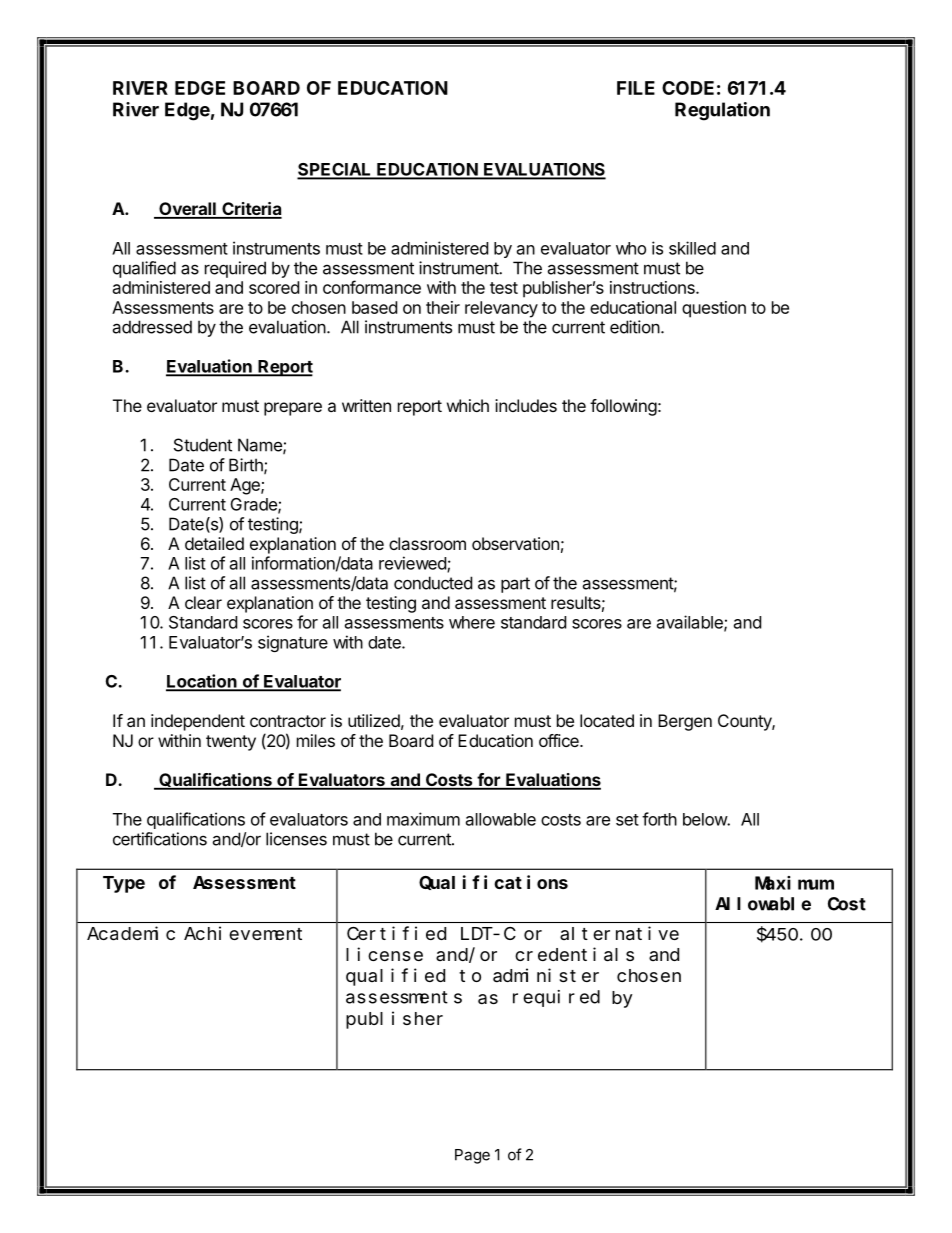  I want to click on Overall, so click(187, 210).
